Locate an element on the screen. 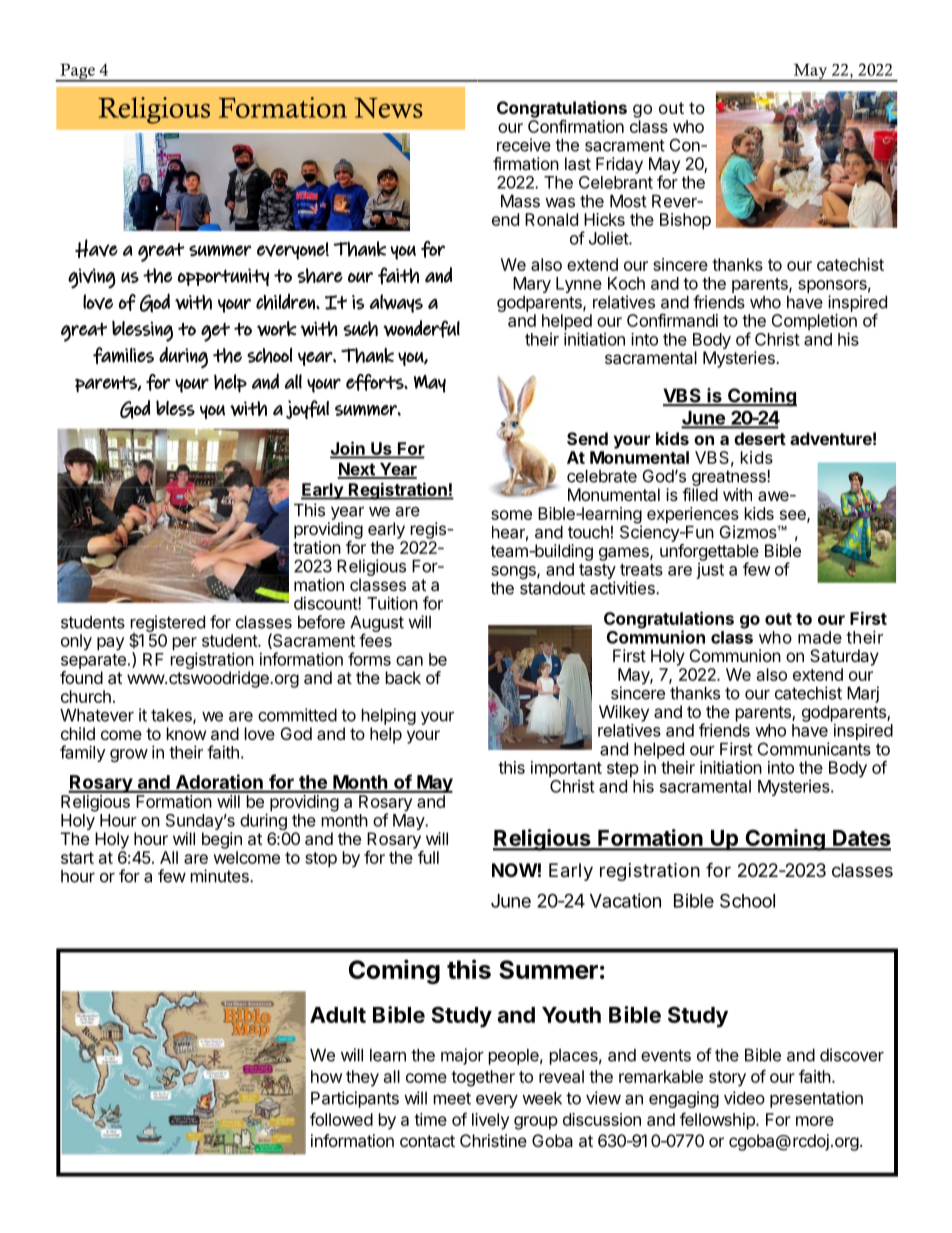 This screenshot has width=952, height=1233. full is located at coordinates (428, 857).
